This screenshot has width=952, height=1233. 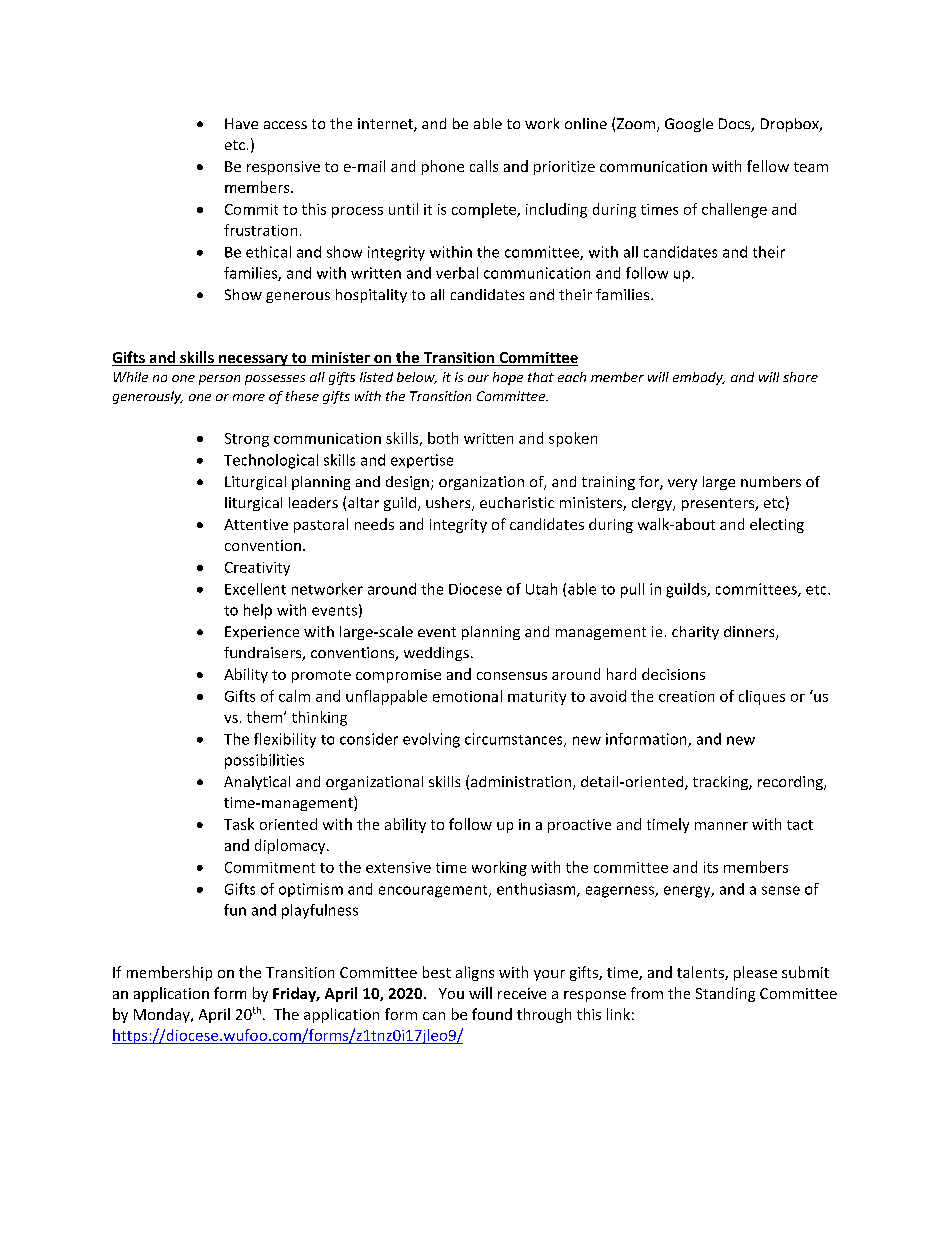 What do you see at coordinates (266, 717) in the screenshot?
I see `them` at bounding box center [266, 717].
